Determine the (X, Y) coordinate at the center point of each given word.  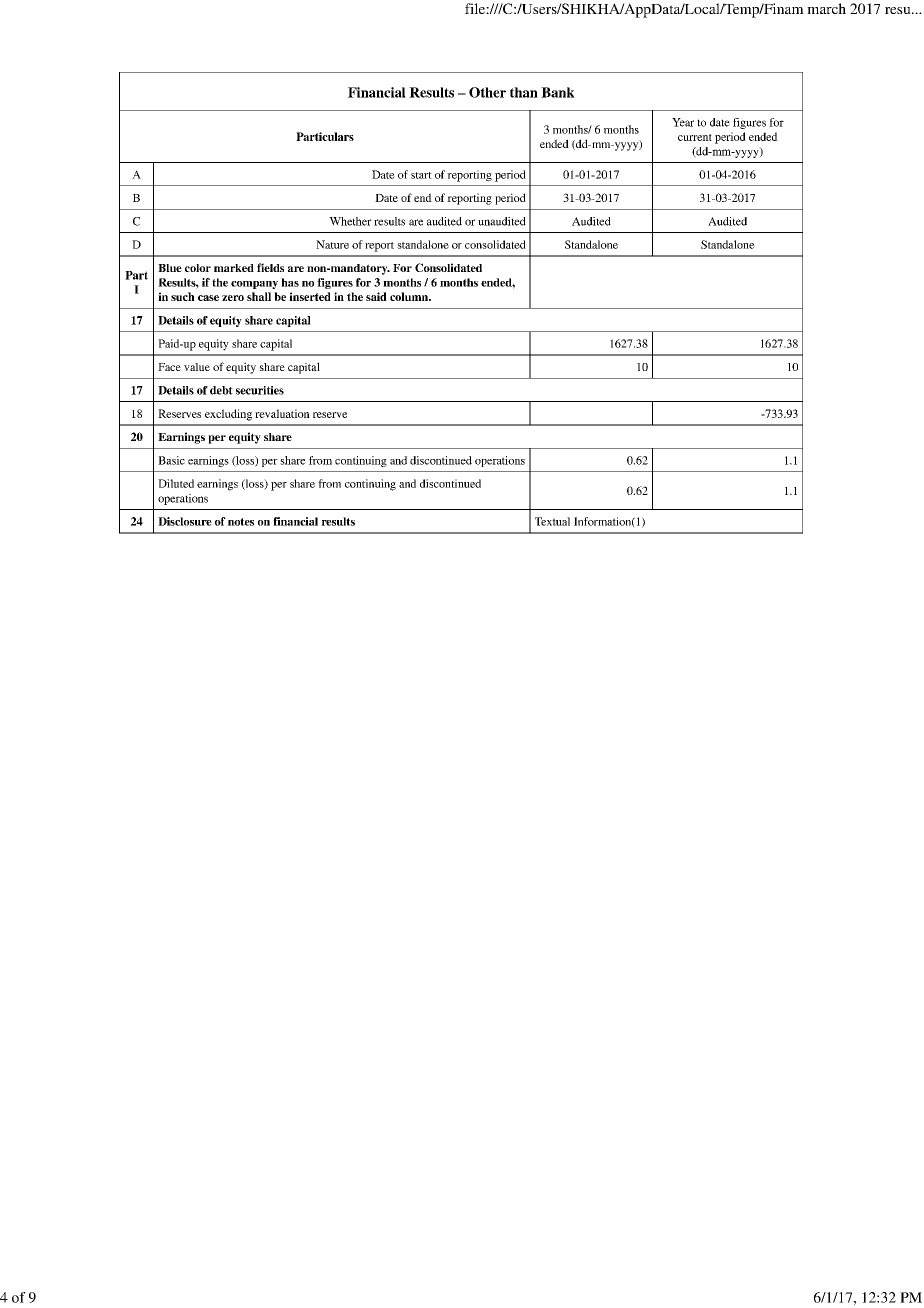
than (524, 92)
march (826, 8)
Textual (552, 521)
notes (241, 522)
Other (487, 92)
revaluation (282, 413)
